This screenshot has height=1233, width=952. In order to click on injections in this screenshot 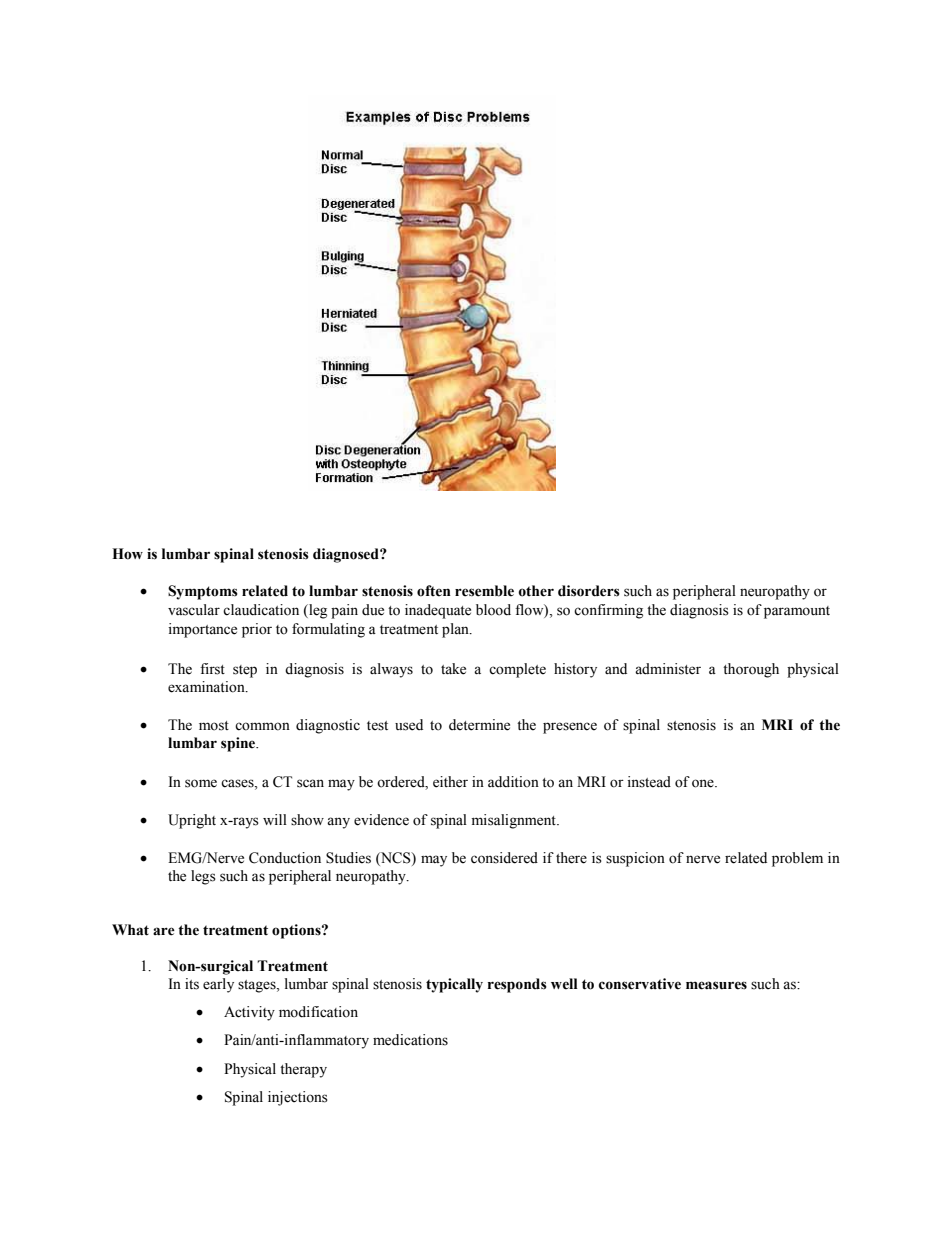, I will do `click(298, 1098)`.
